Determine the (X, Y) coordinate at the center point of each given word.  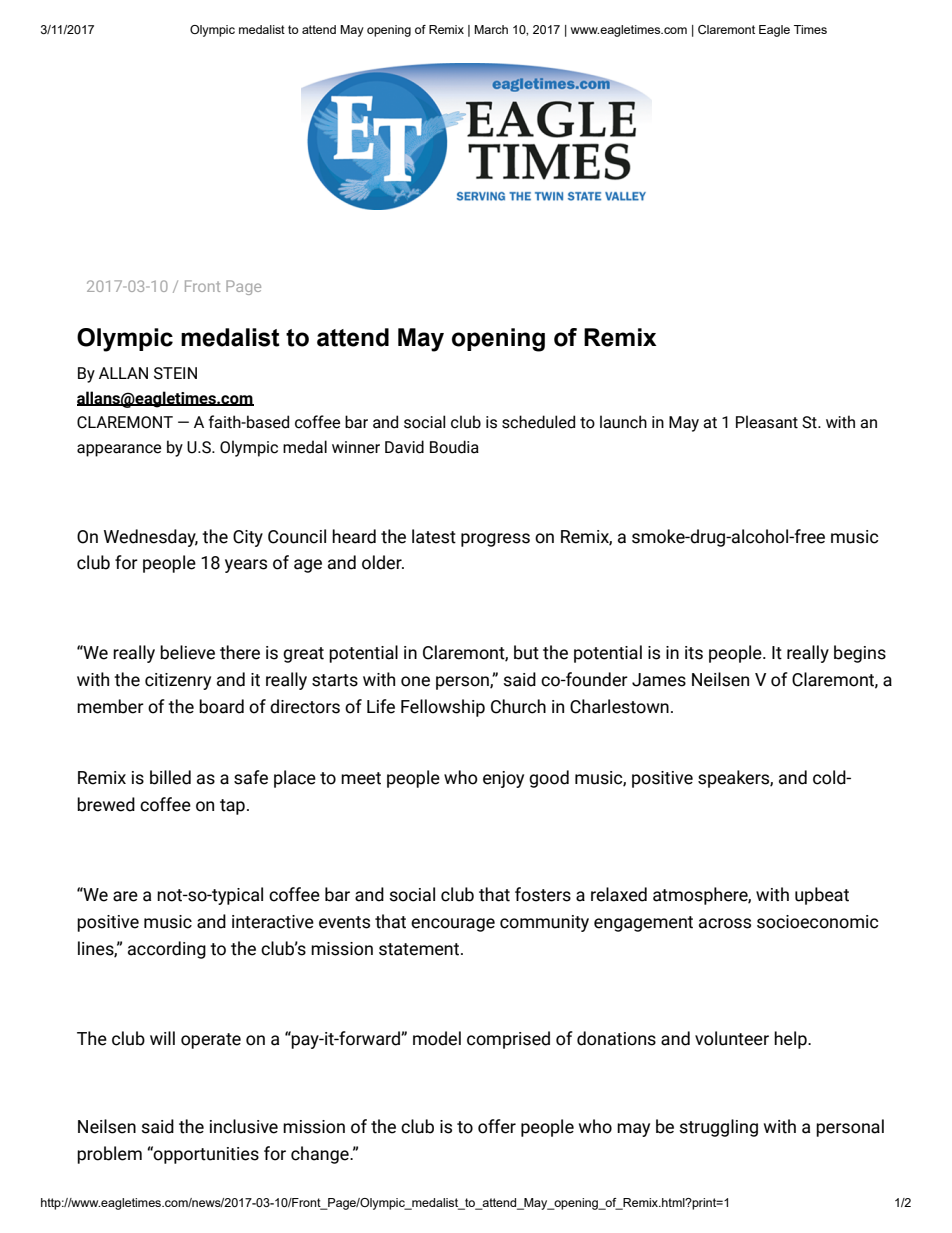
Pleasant (767, 422)
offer (497, 1126)
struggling (718, 1128)
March (491, 29)
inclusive (244, 1126)
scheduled (538, 422)
